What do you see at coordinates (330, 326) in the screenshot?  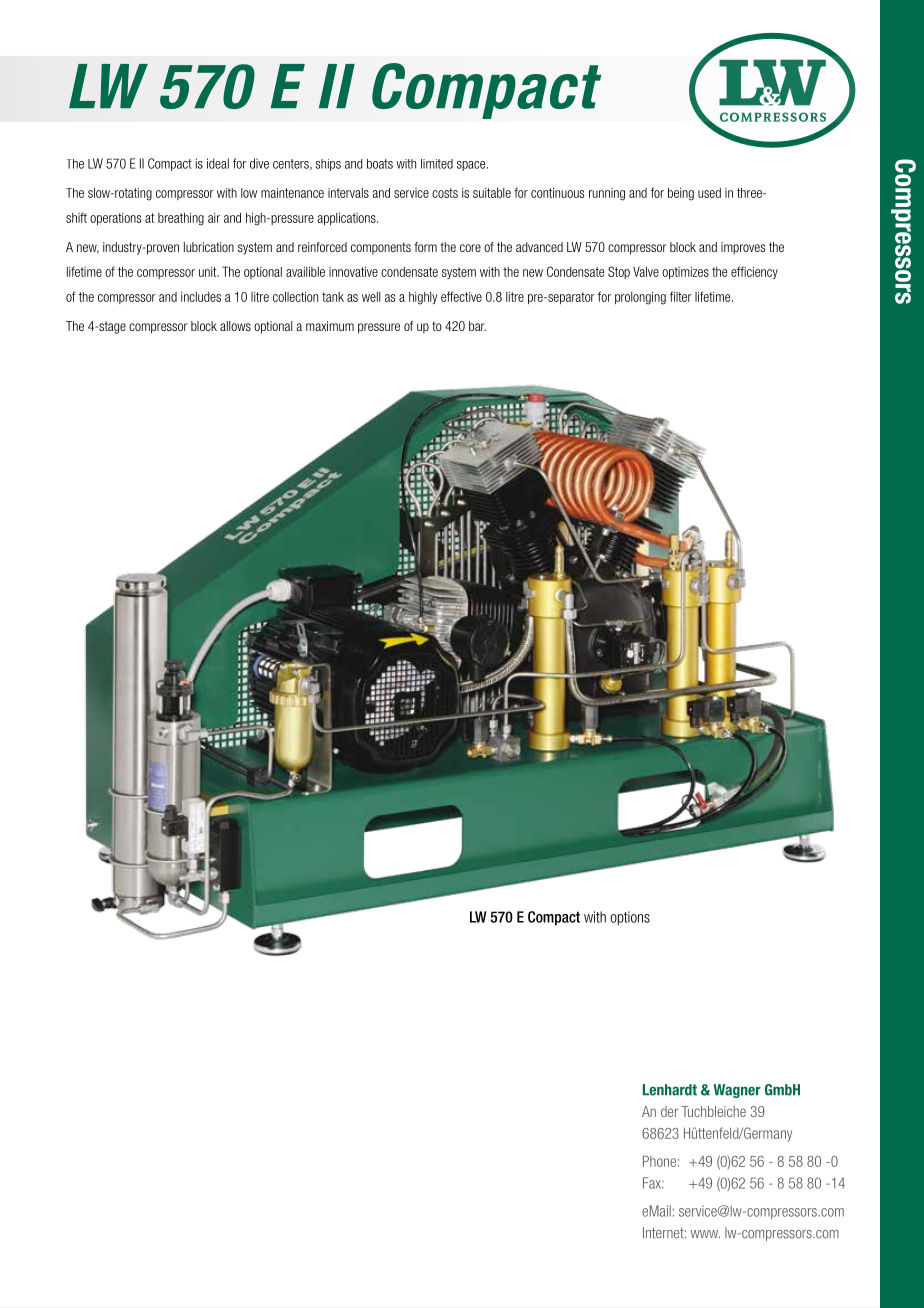 I see `maximum` at bounding box center [330, 326].
